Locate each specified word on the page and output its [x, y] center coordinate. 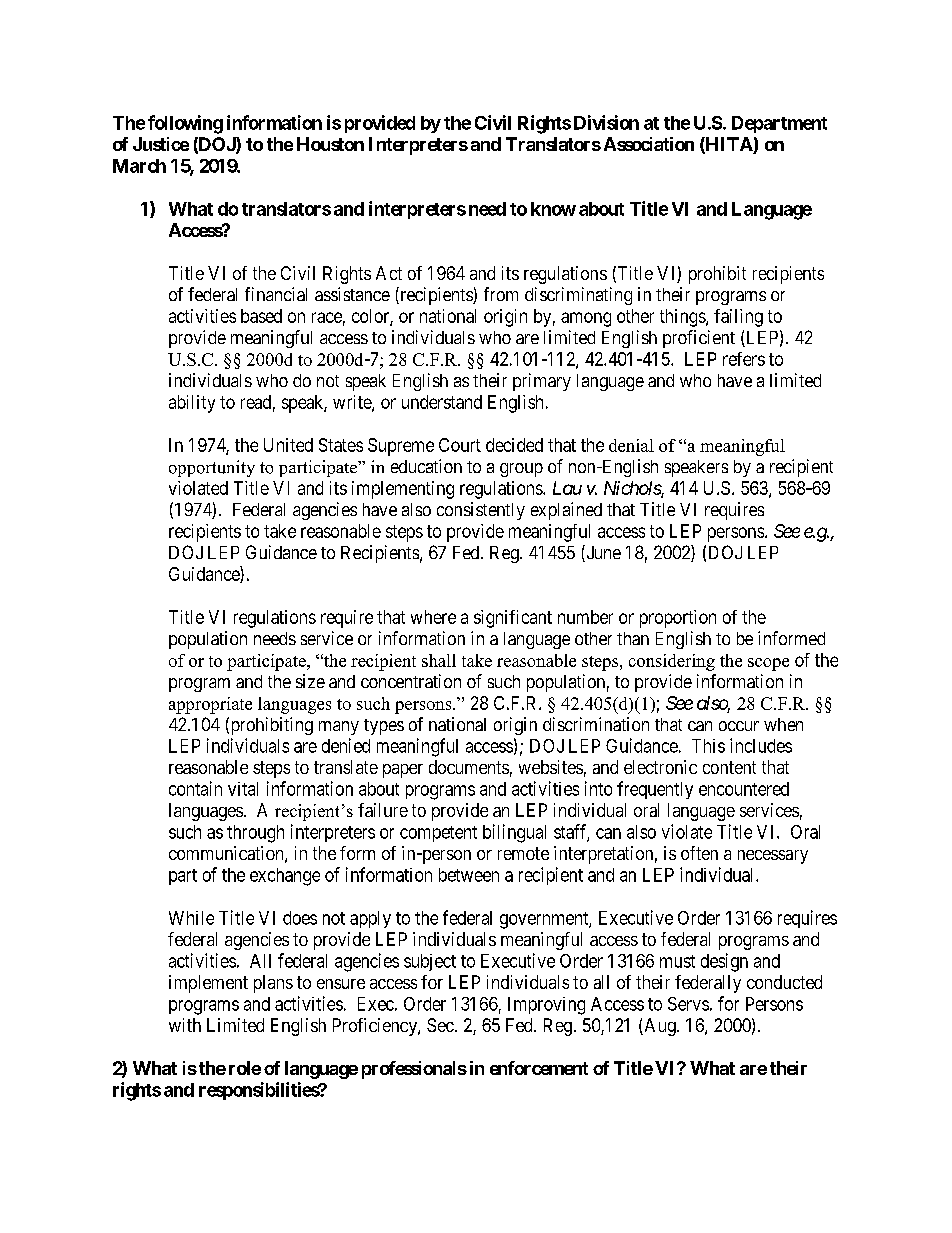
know [553, 209]
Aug [660, 1027]
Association [649, 144]
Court [460, 445]
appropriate [210, 705]
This [708, 746]
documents [469, 767]
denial [631, 445]
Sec [440, 1025]
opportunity [212, 468]
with [185, 1025]
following [185, 124]
